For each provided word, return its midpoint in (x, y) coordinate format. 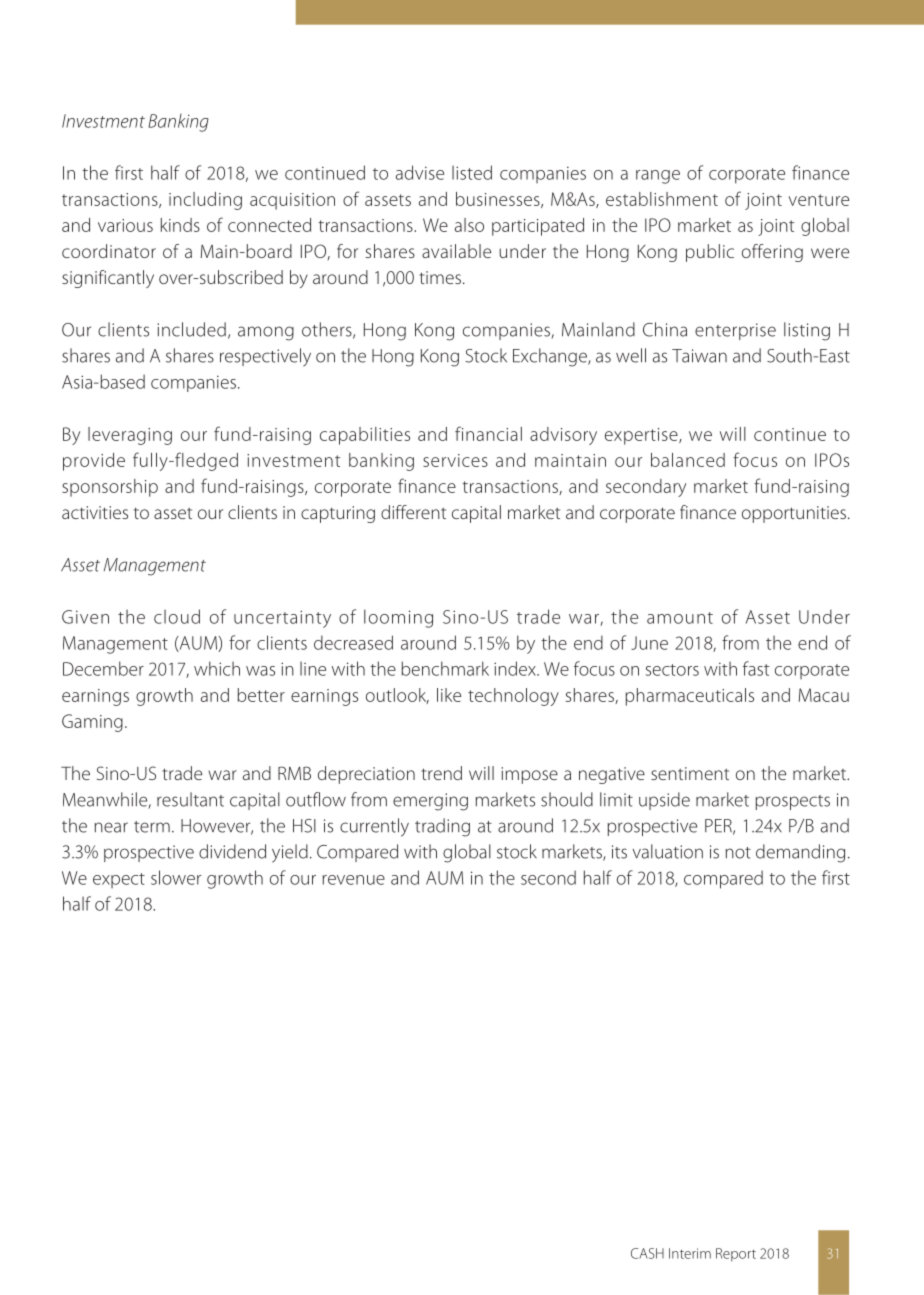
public (710, 253)
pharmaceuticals (690, 697)
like (449, 695)
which (217, 668)
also (469, 225)
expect (119, 880)
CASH (647, 1253)
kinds (180, 225)
